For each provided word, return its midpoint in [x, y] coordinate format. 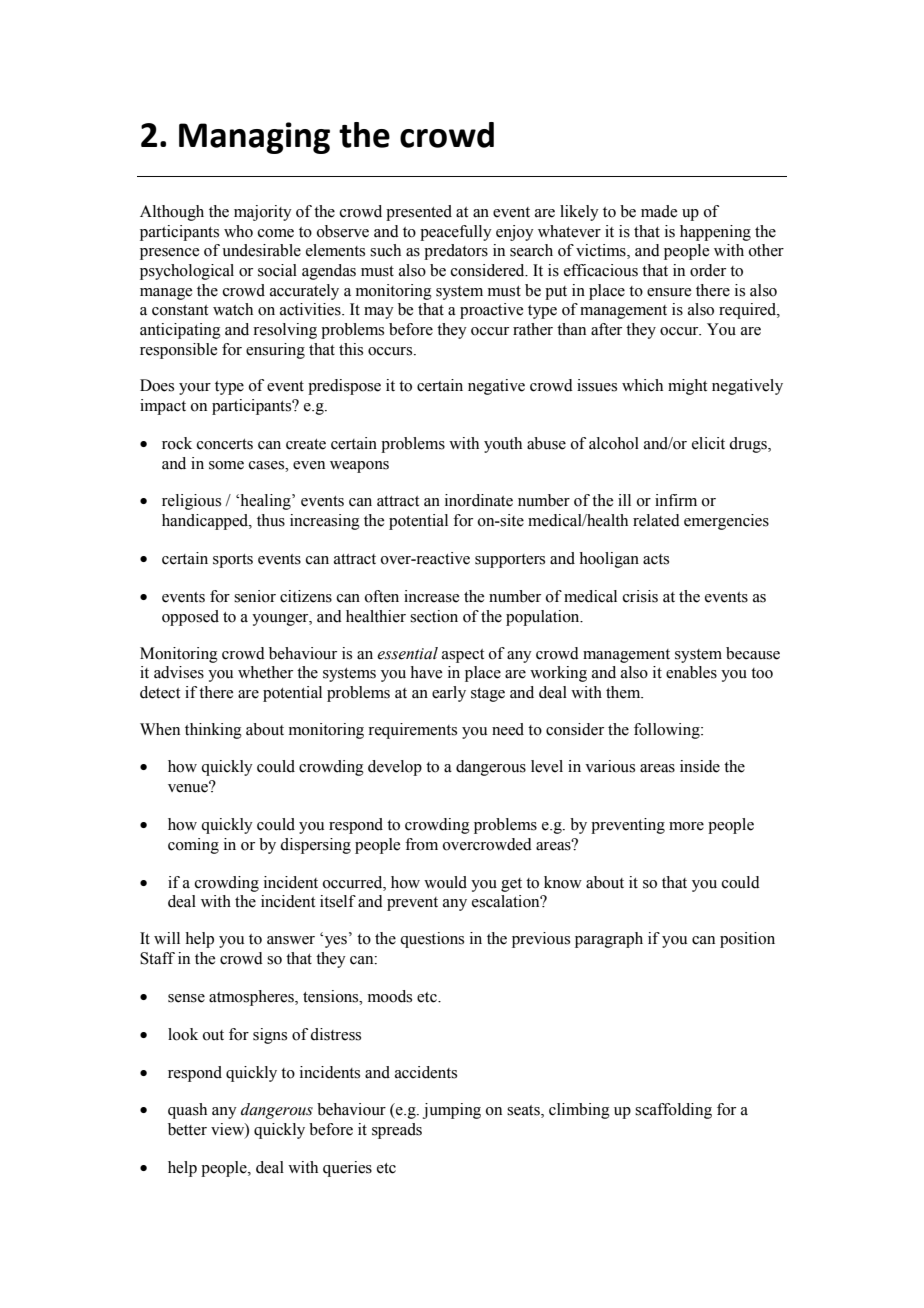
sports [233, 561]
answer [291, 940]
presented [419, 213]
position [747, 940]
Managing [254, 138]
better [187, 1129]
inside [700, 766]
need [508, 729]
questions [432, 940]
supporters [510, 561]
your [195, 389]
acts [656, 559]
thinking [213, 731]
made [659, 211]
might [687, 387]
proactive [491, 311]
